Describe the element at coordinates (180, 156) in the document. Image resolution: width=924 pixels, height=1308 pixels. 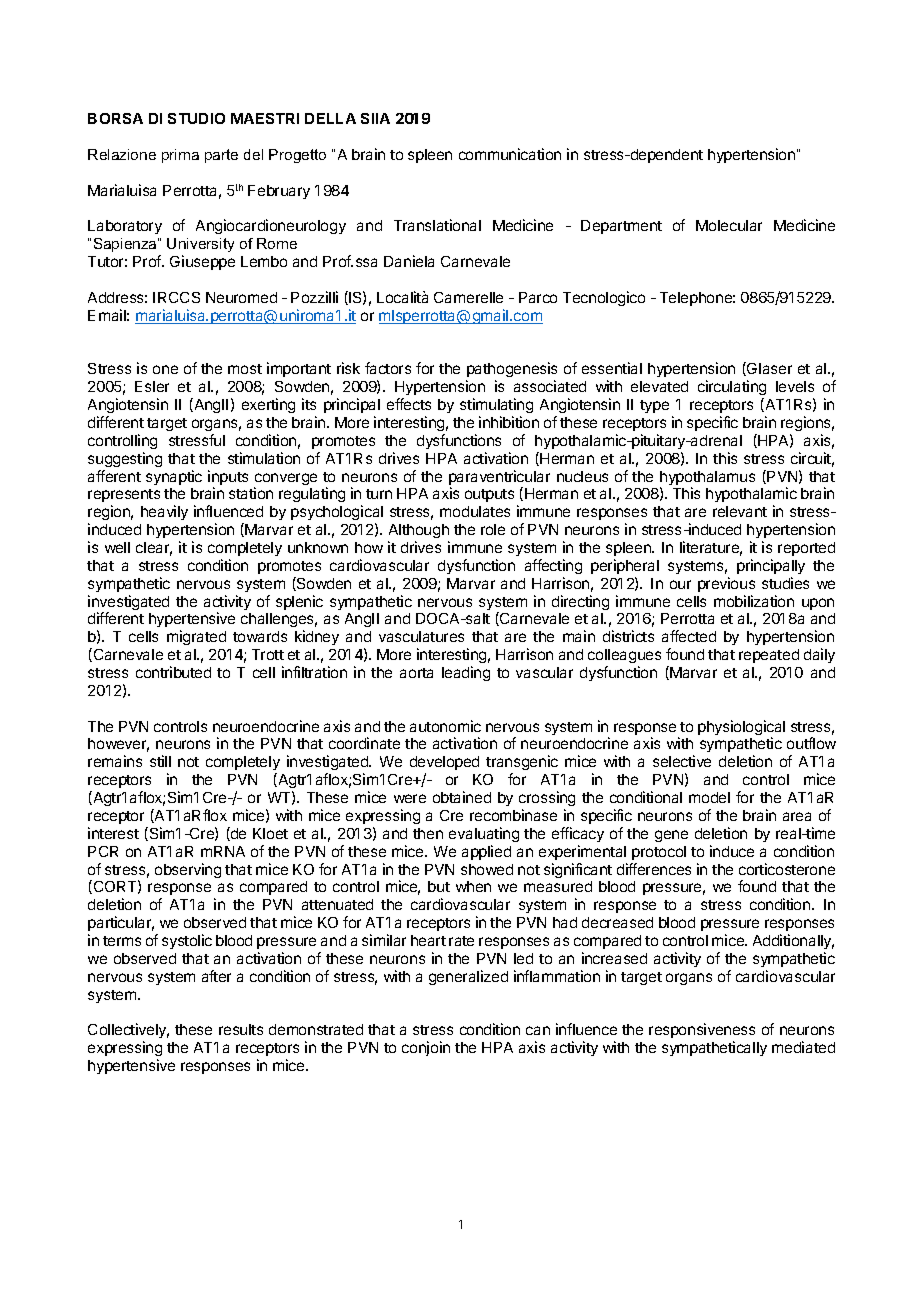
I see `prima` at that location.
